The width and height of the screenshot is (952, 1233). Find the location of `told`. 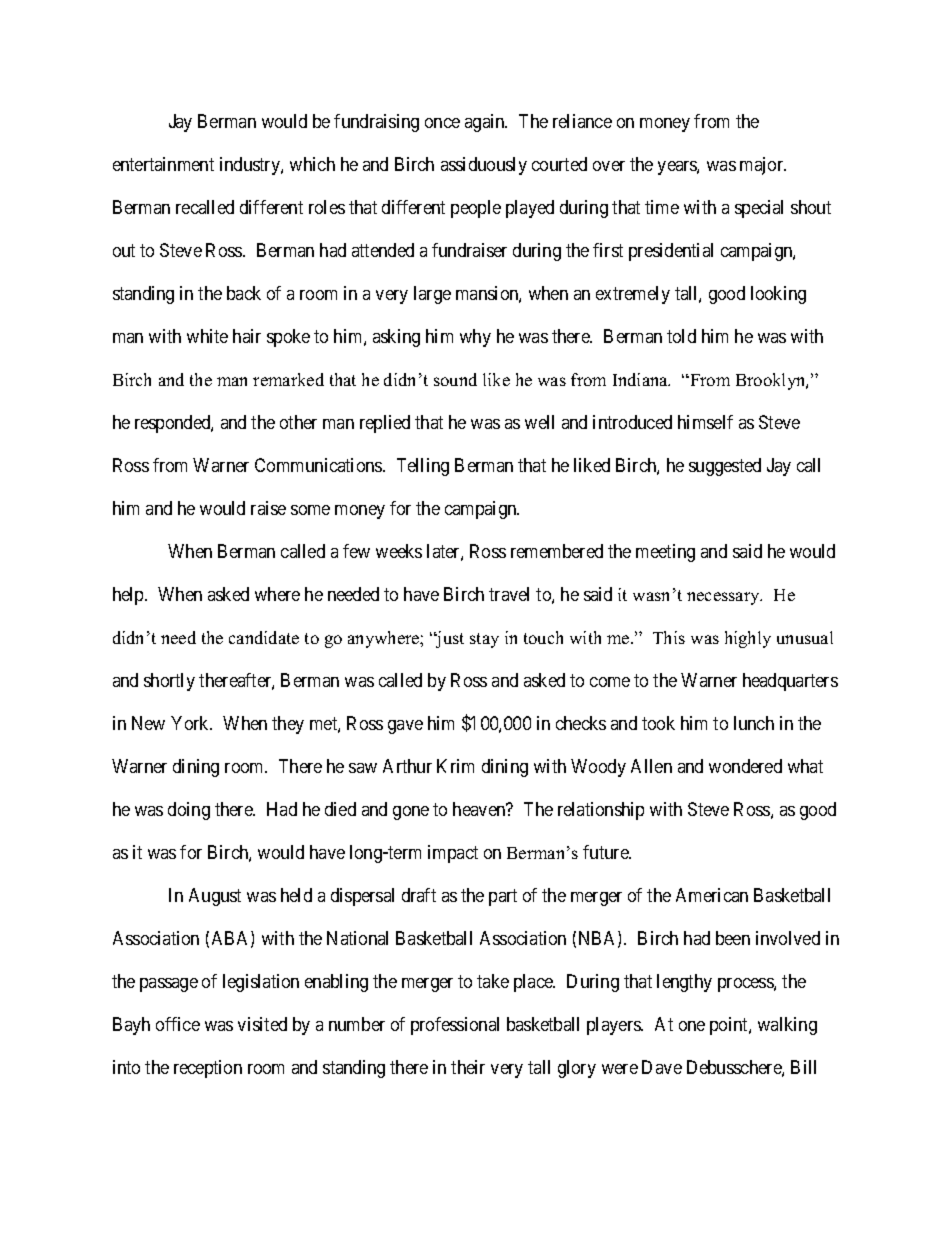

told is located at coordinates (681, 336).
